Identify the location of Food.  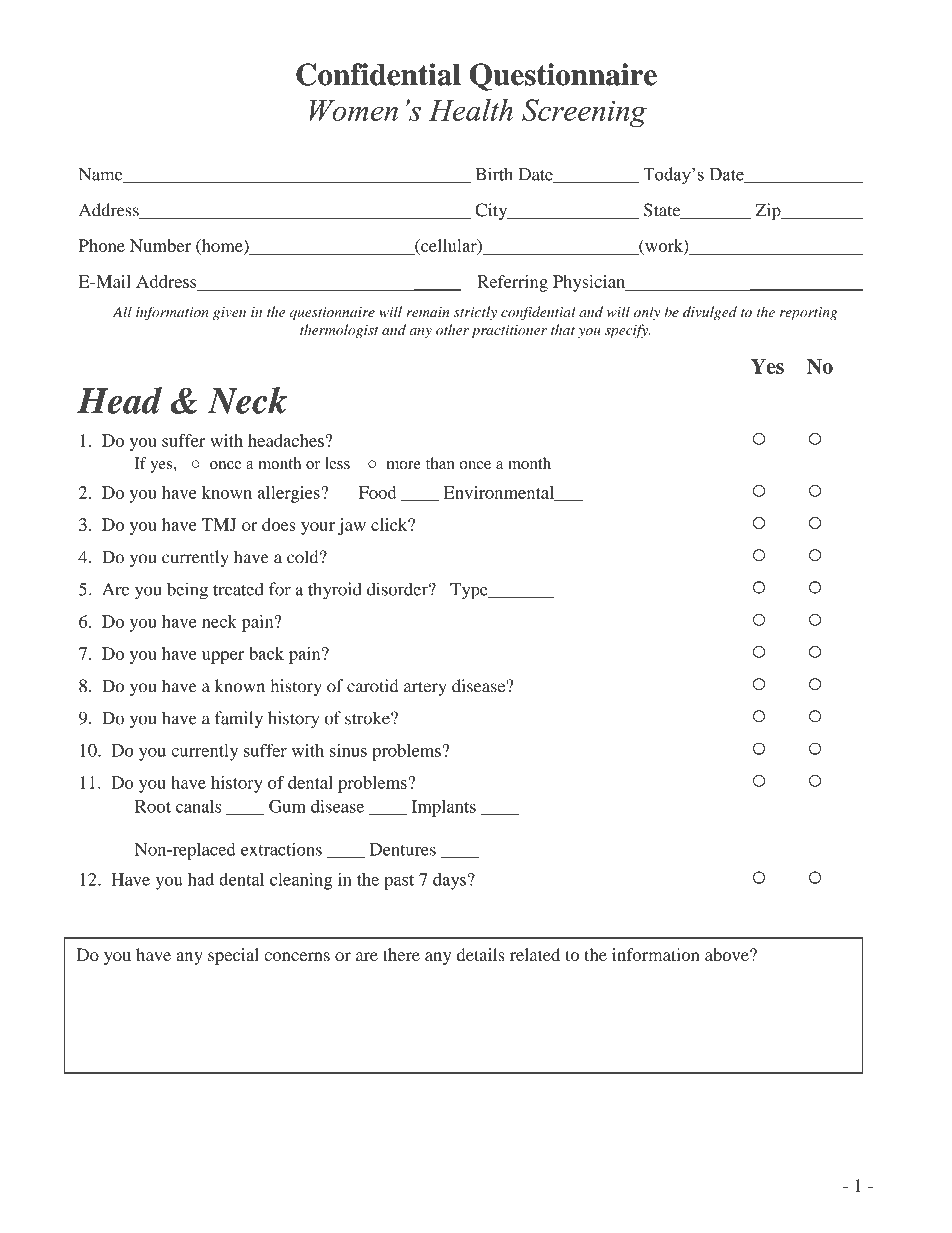
(378, 492).
